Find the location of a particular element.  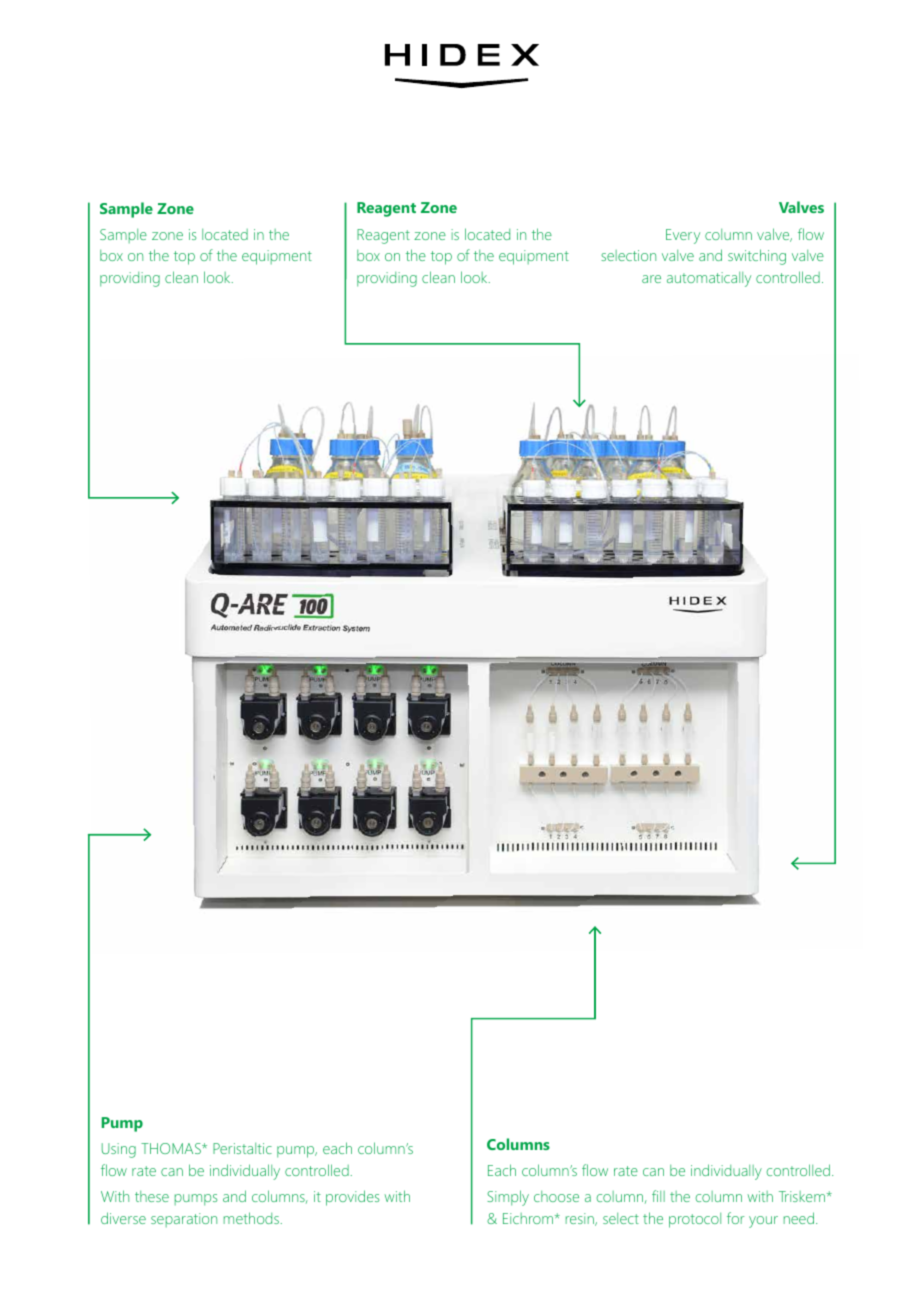

separation is located at coordinates (184, 1220).
